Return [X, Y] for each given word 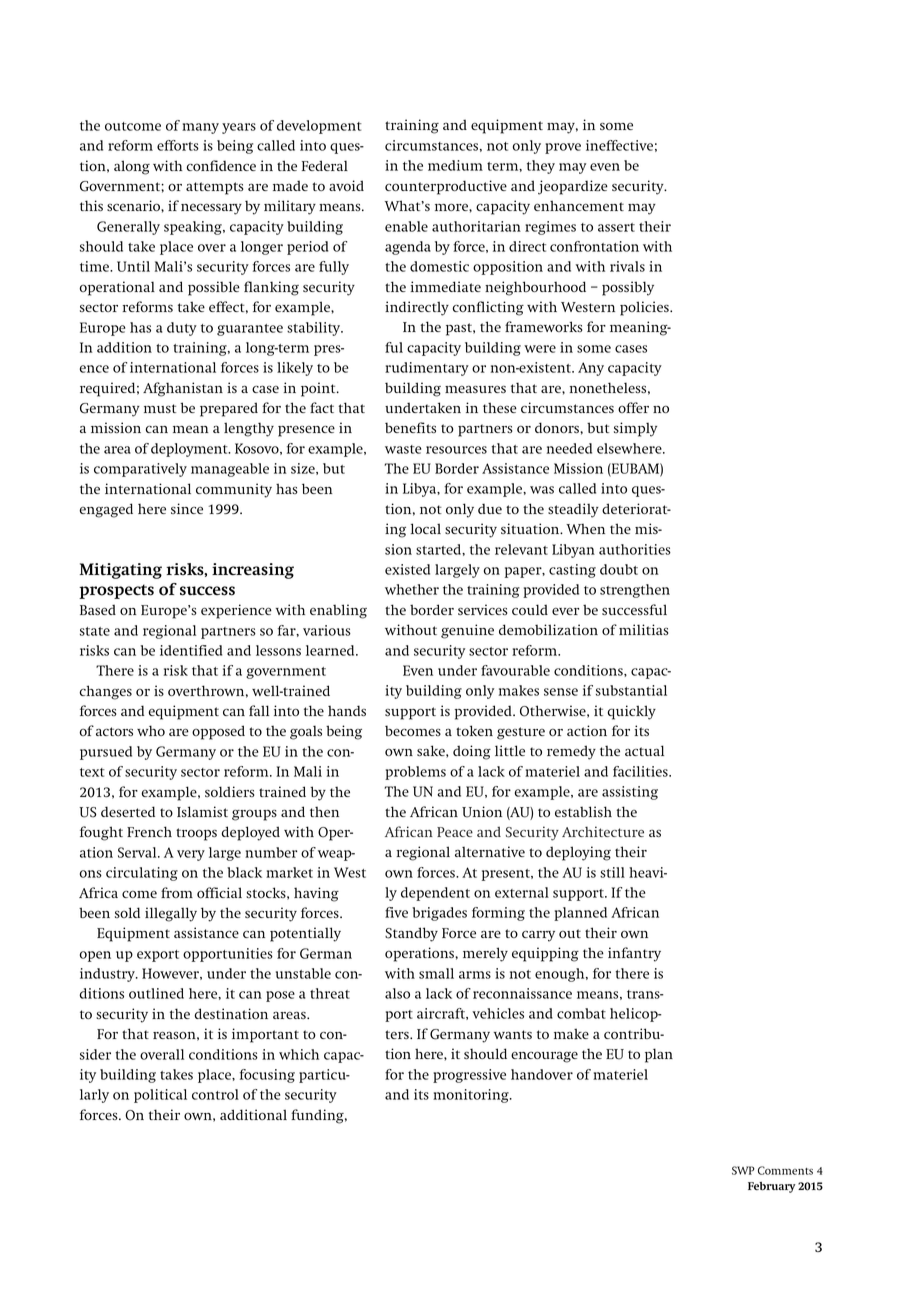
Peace [455, 832]
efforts [178, 145]
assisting [630, 793]
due [490, 508]
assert [616, 227]
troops [196, 834]
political [160, 1096]
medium [455, 165]
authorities [635, 549]
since [187, 508]
